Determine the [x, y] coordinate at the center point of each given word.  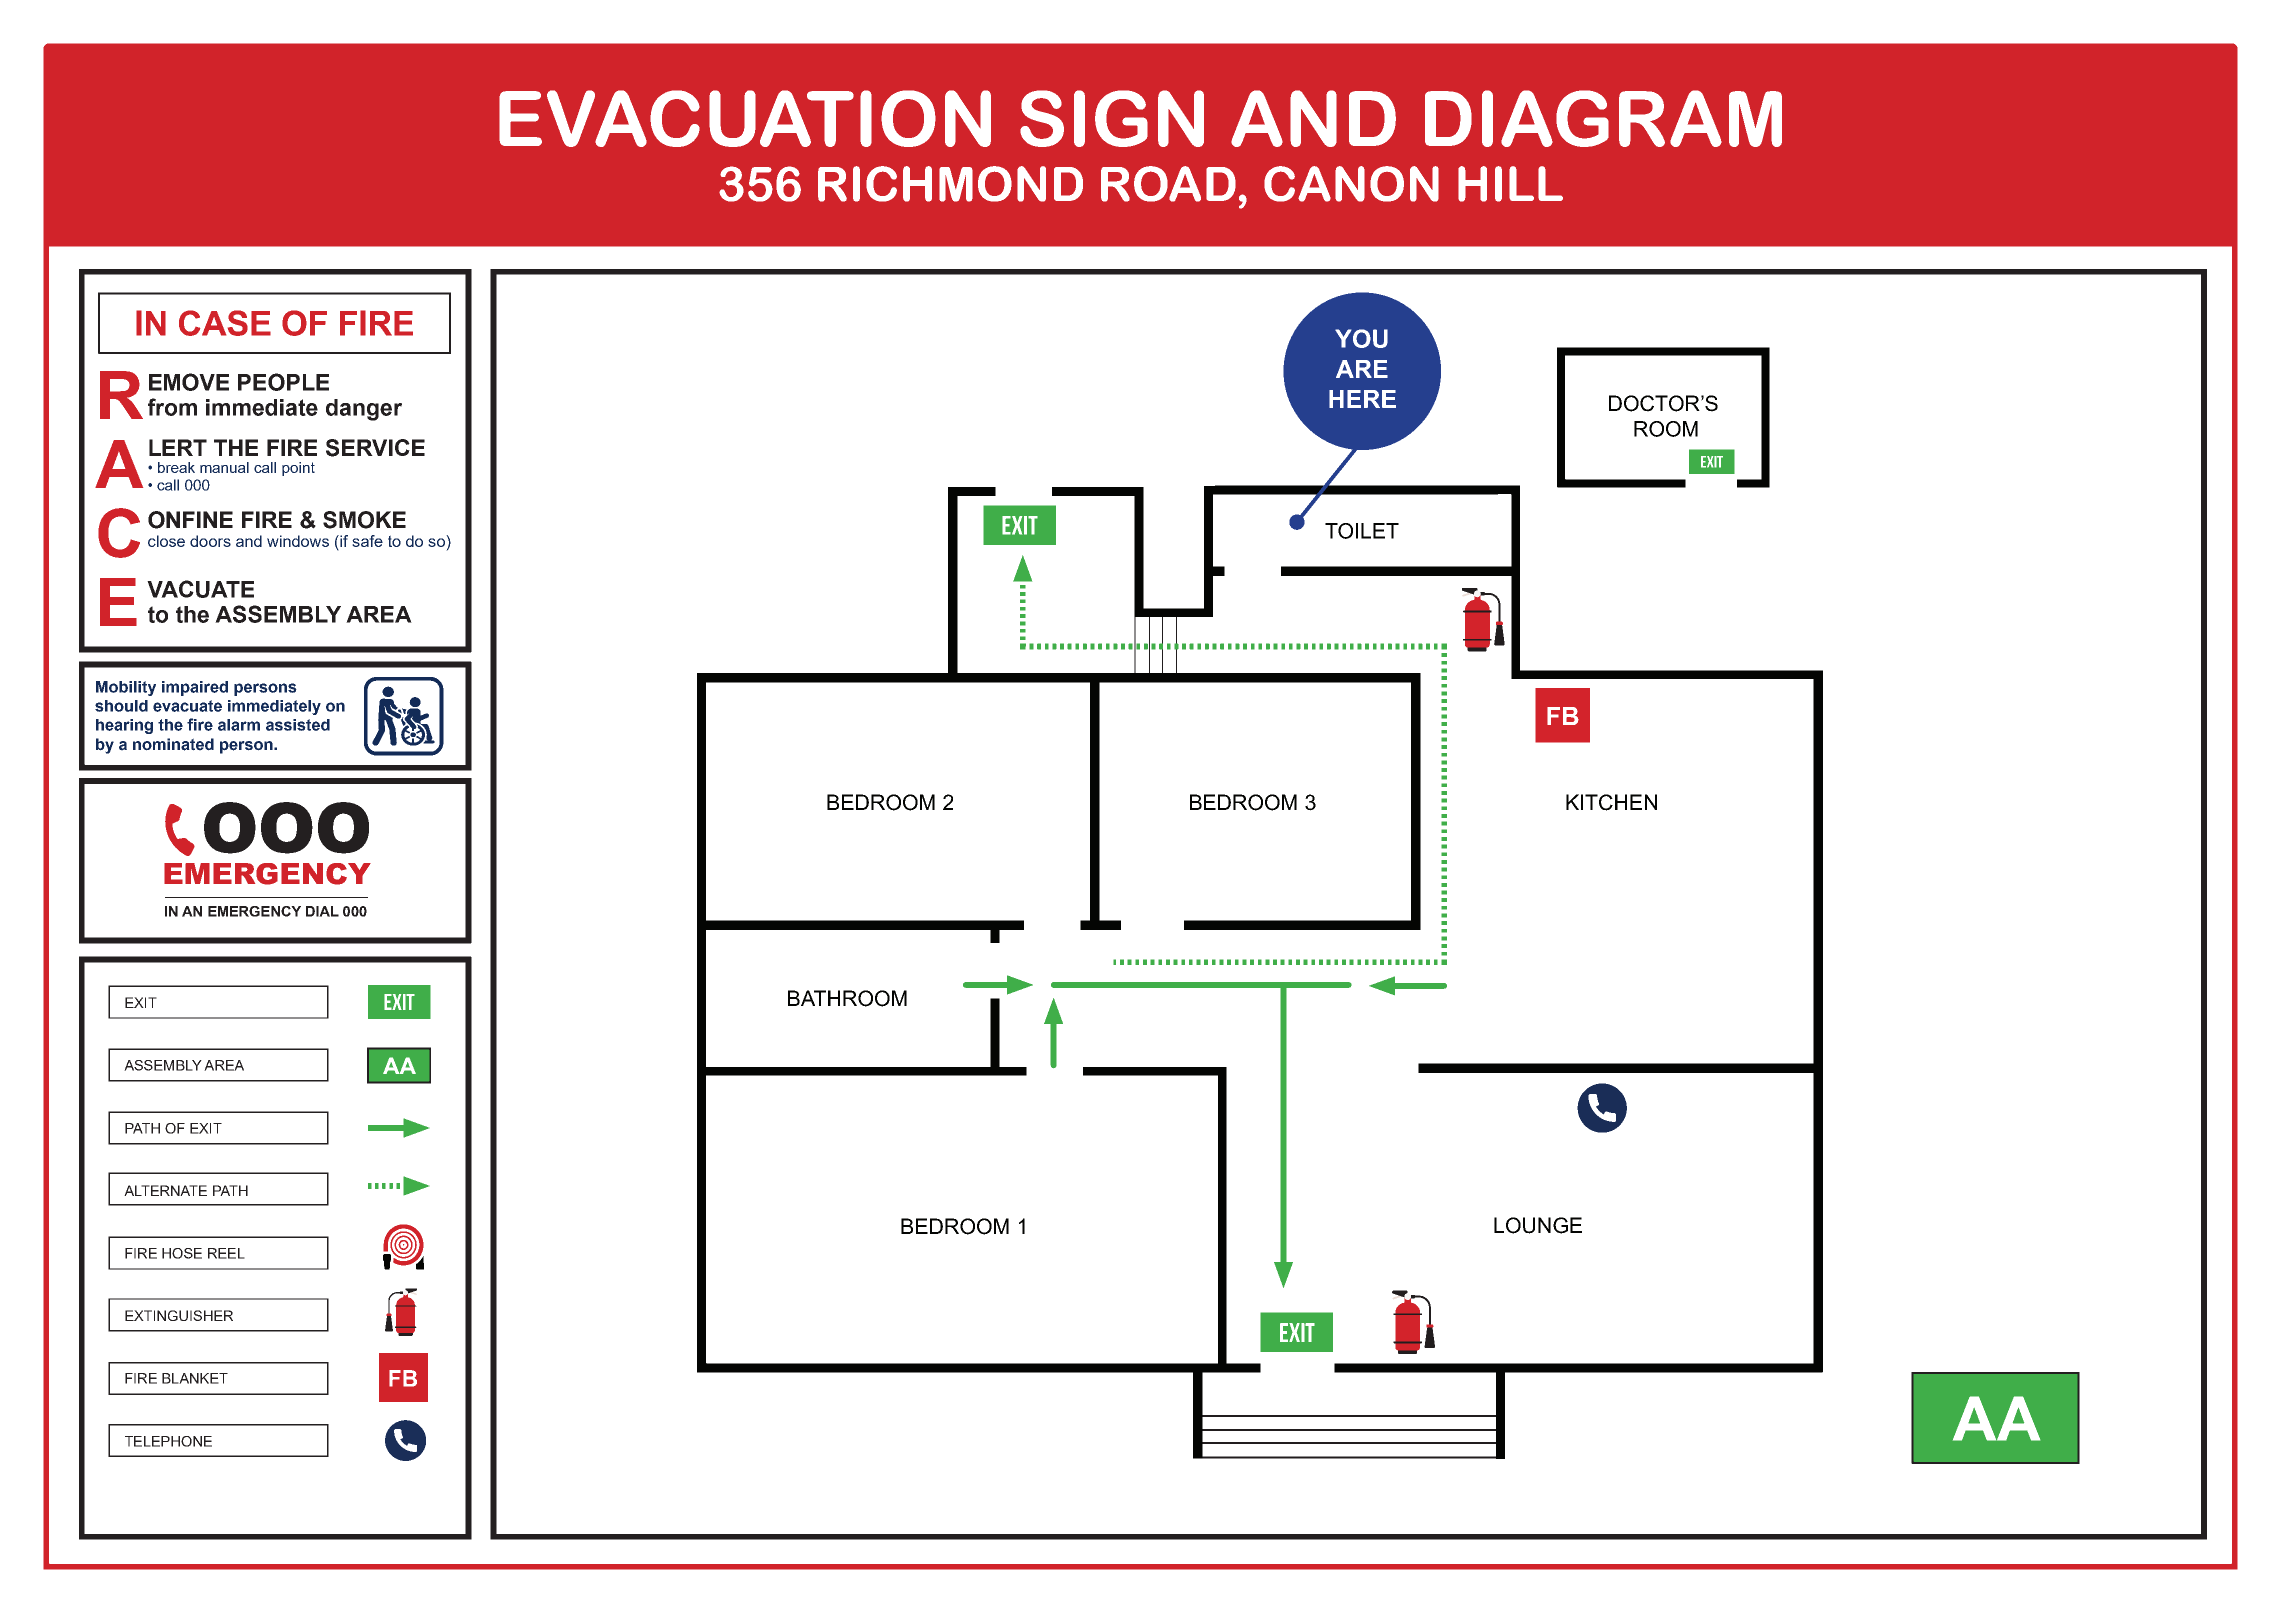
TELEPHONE [168, 1441]
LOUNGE [1538, 1225]
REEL [226, 1253]
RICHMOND [950, 184]
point [298, 469]
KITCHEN [1611, 802]
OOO [286, 828]
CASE [225, 323]
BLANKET [195, 1378]
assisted [298, 725]
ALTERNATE [165, 1190]
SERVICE [375, 448]
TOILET [1362, 531]
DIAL [322, 911]
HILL [1510, 184]
